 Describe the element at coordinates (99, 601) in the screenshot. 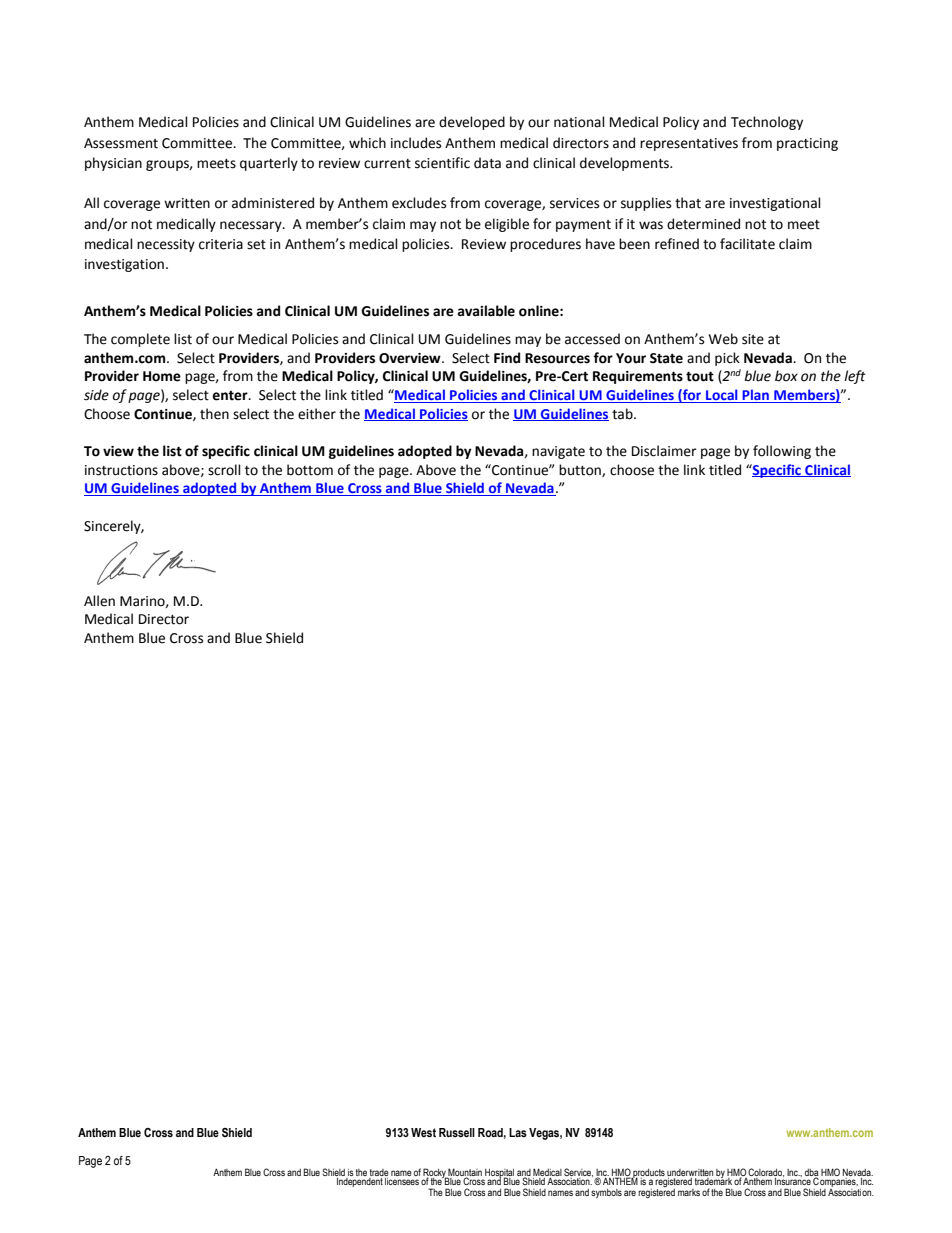

I see `Allen` at that location.
